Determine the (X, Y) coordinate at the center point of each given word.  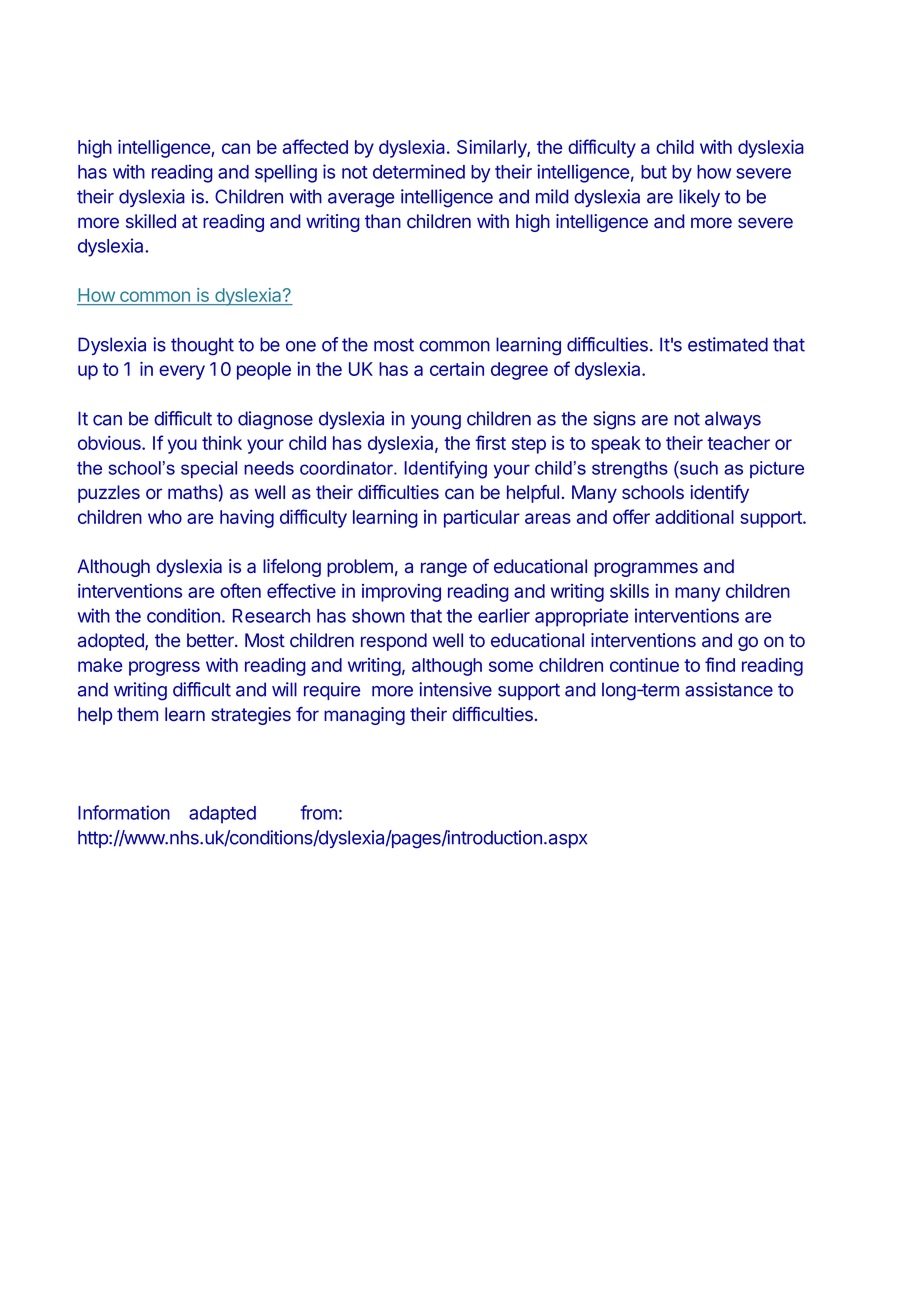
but (654, 172)
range (444, 569)
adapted (222, 815)
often (240, 590)
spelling (286, 173)
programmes (646, 569)
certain (457, 369)
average (361, 200)
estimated (728, 344)
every (182, 372)
